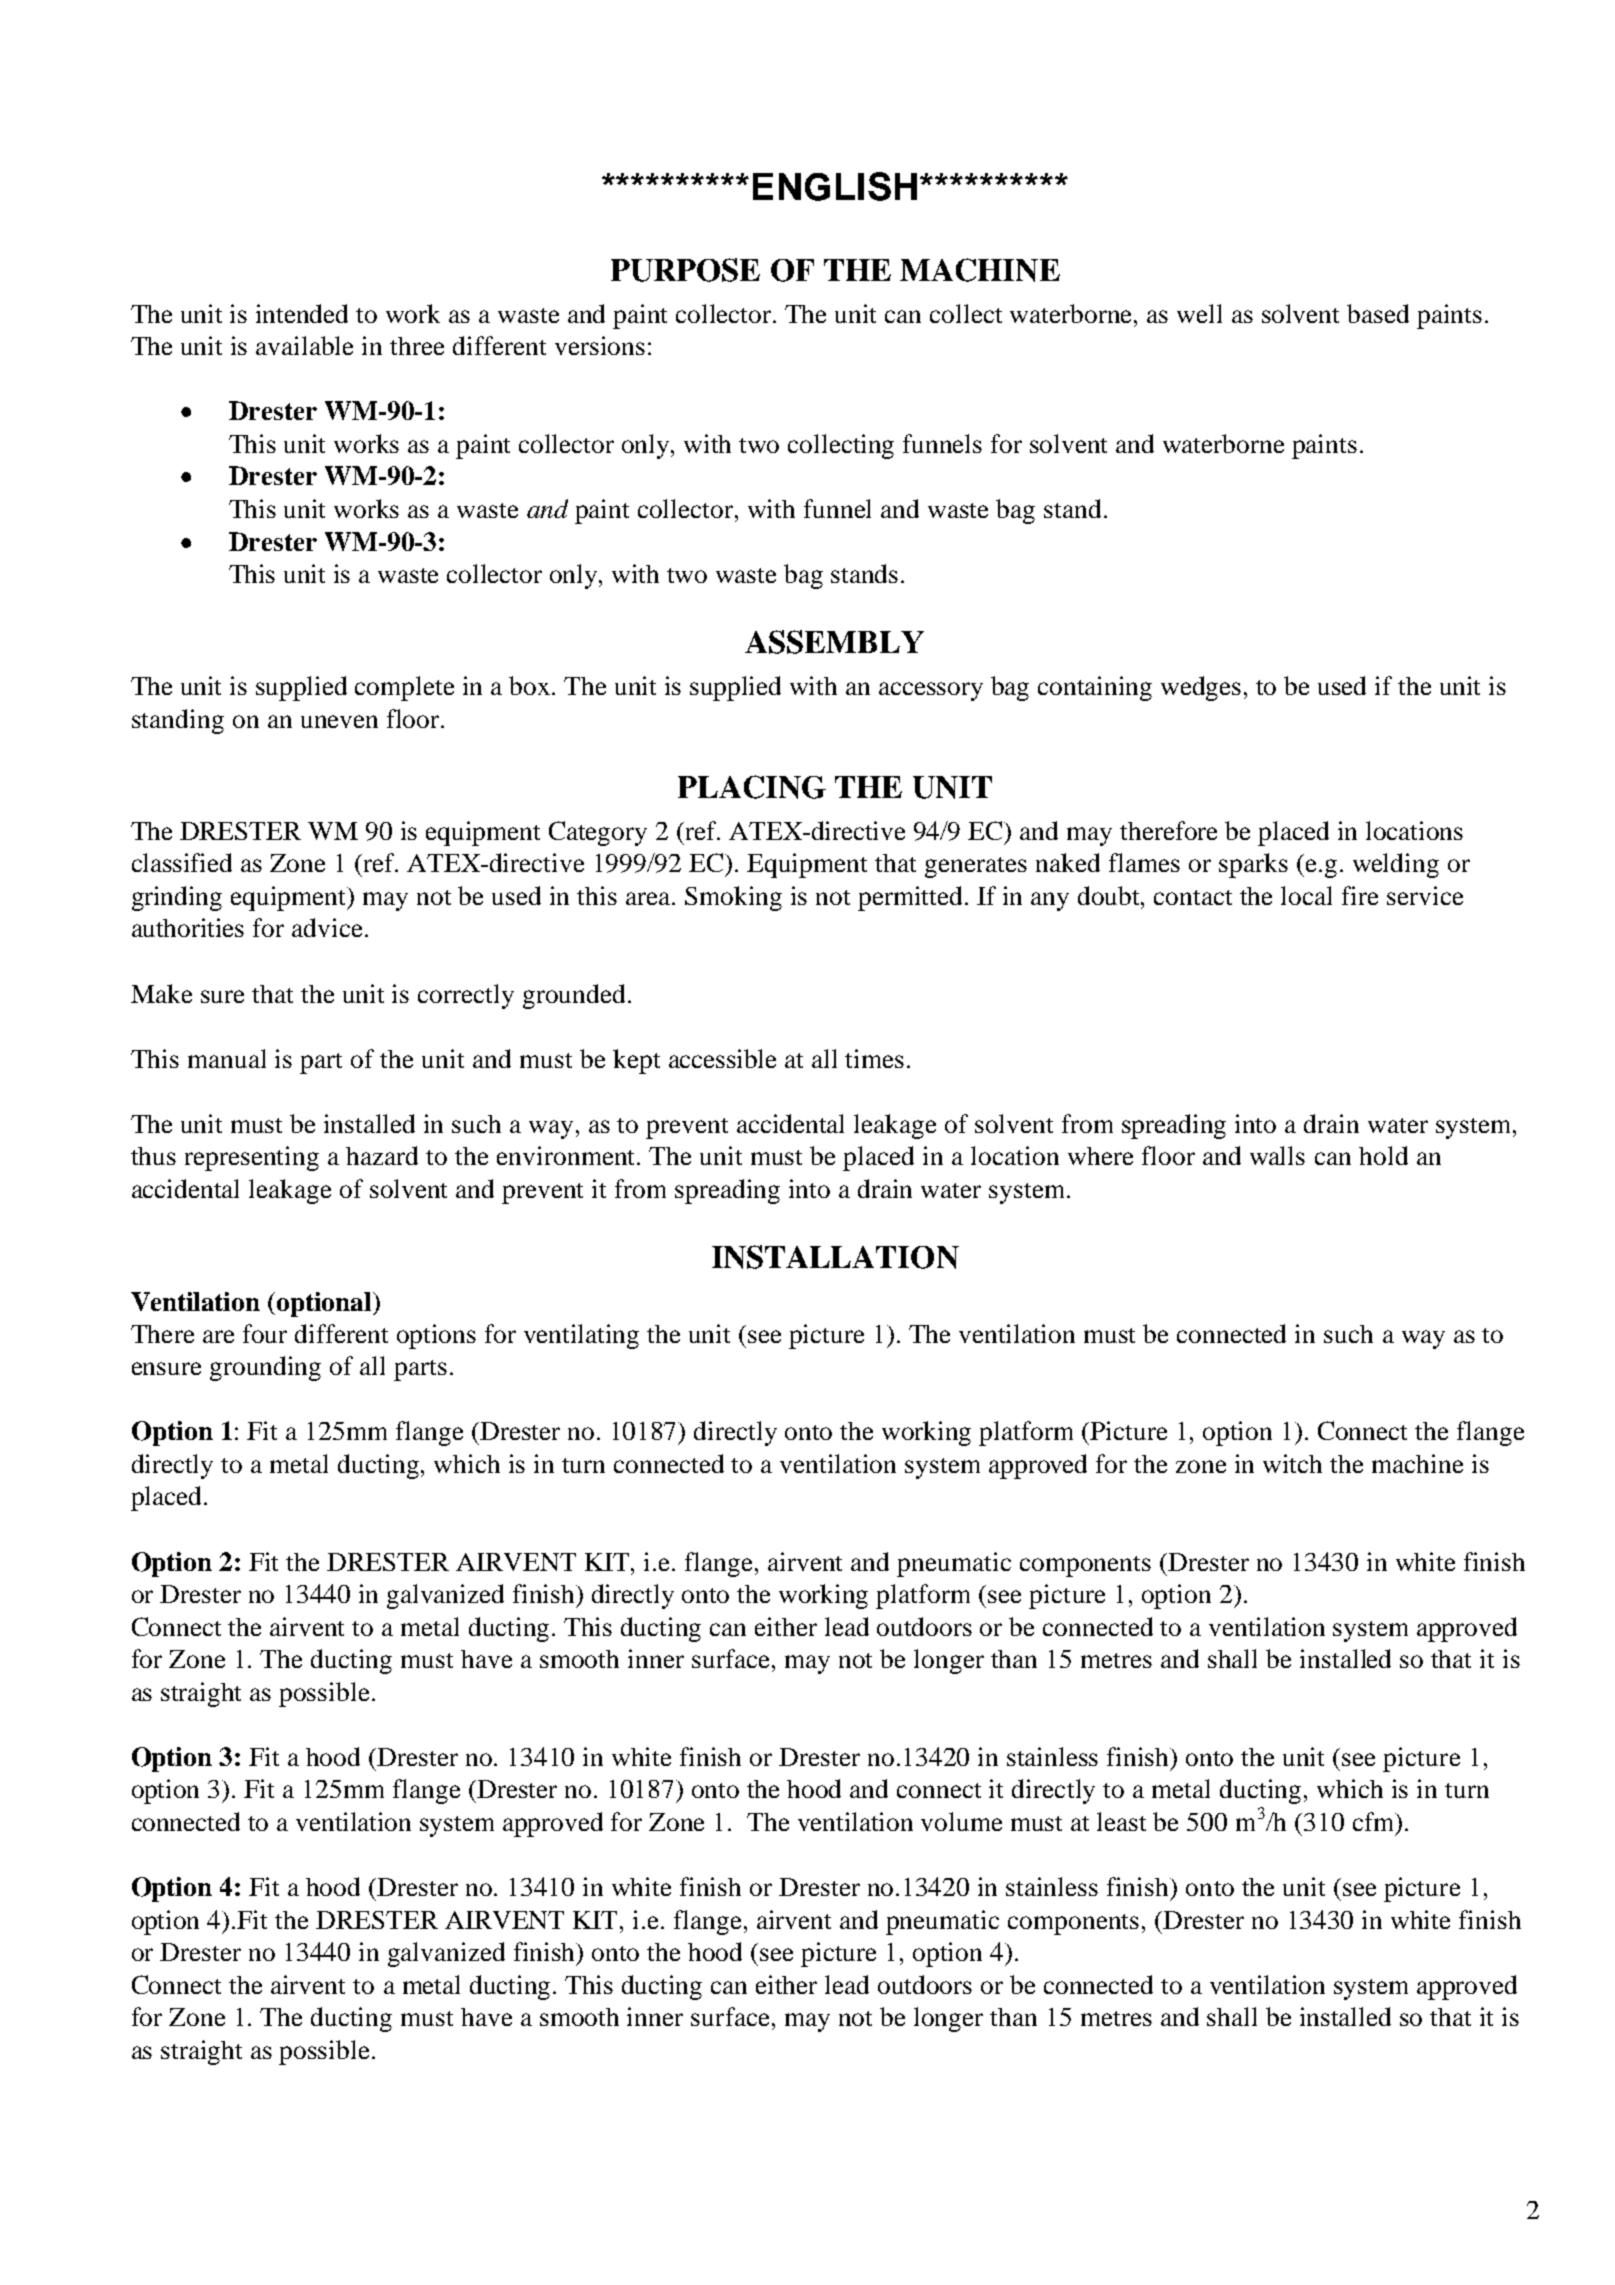  What do you see at coordinates (1306, 895) in the screenshot?
I see `local` at bounding box center [1306, 895].
